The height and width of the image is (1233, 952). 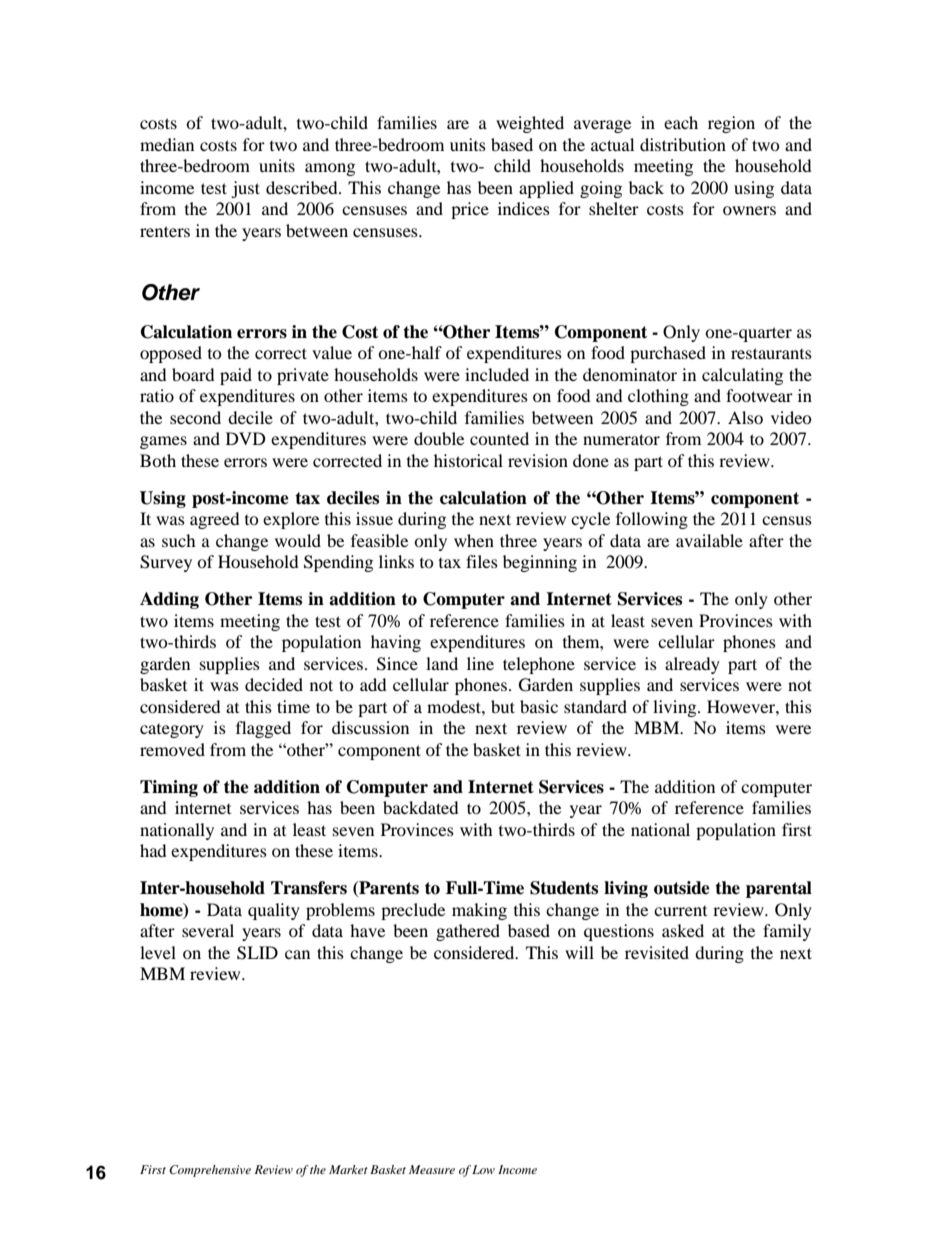 I want to click on just, so click(x=245, y=189).
